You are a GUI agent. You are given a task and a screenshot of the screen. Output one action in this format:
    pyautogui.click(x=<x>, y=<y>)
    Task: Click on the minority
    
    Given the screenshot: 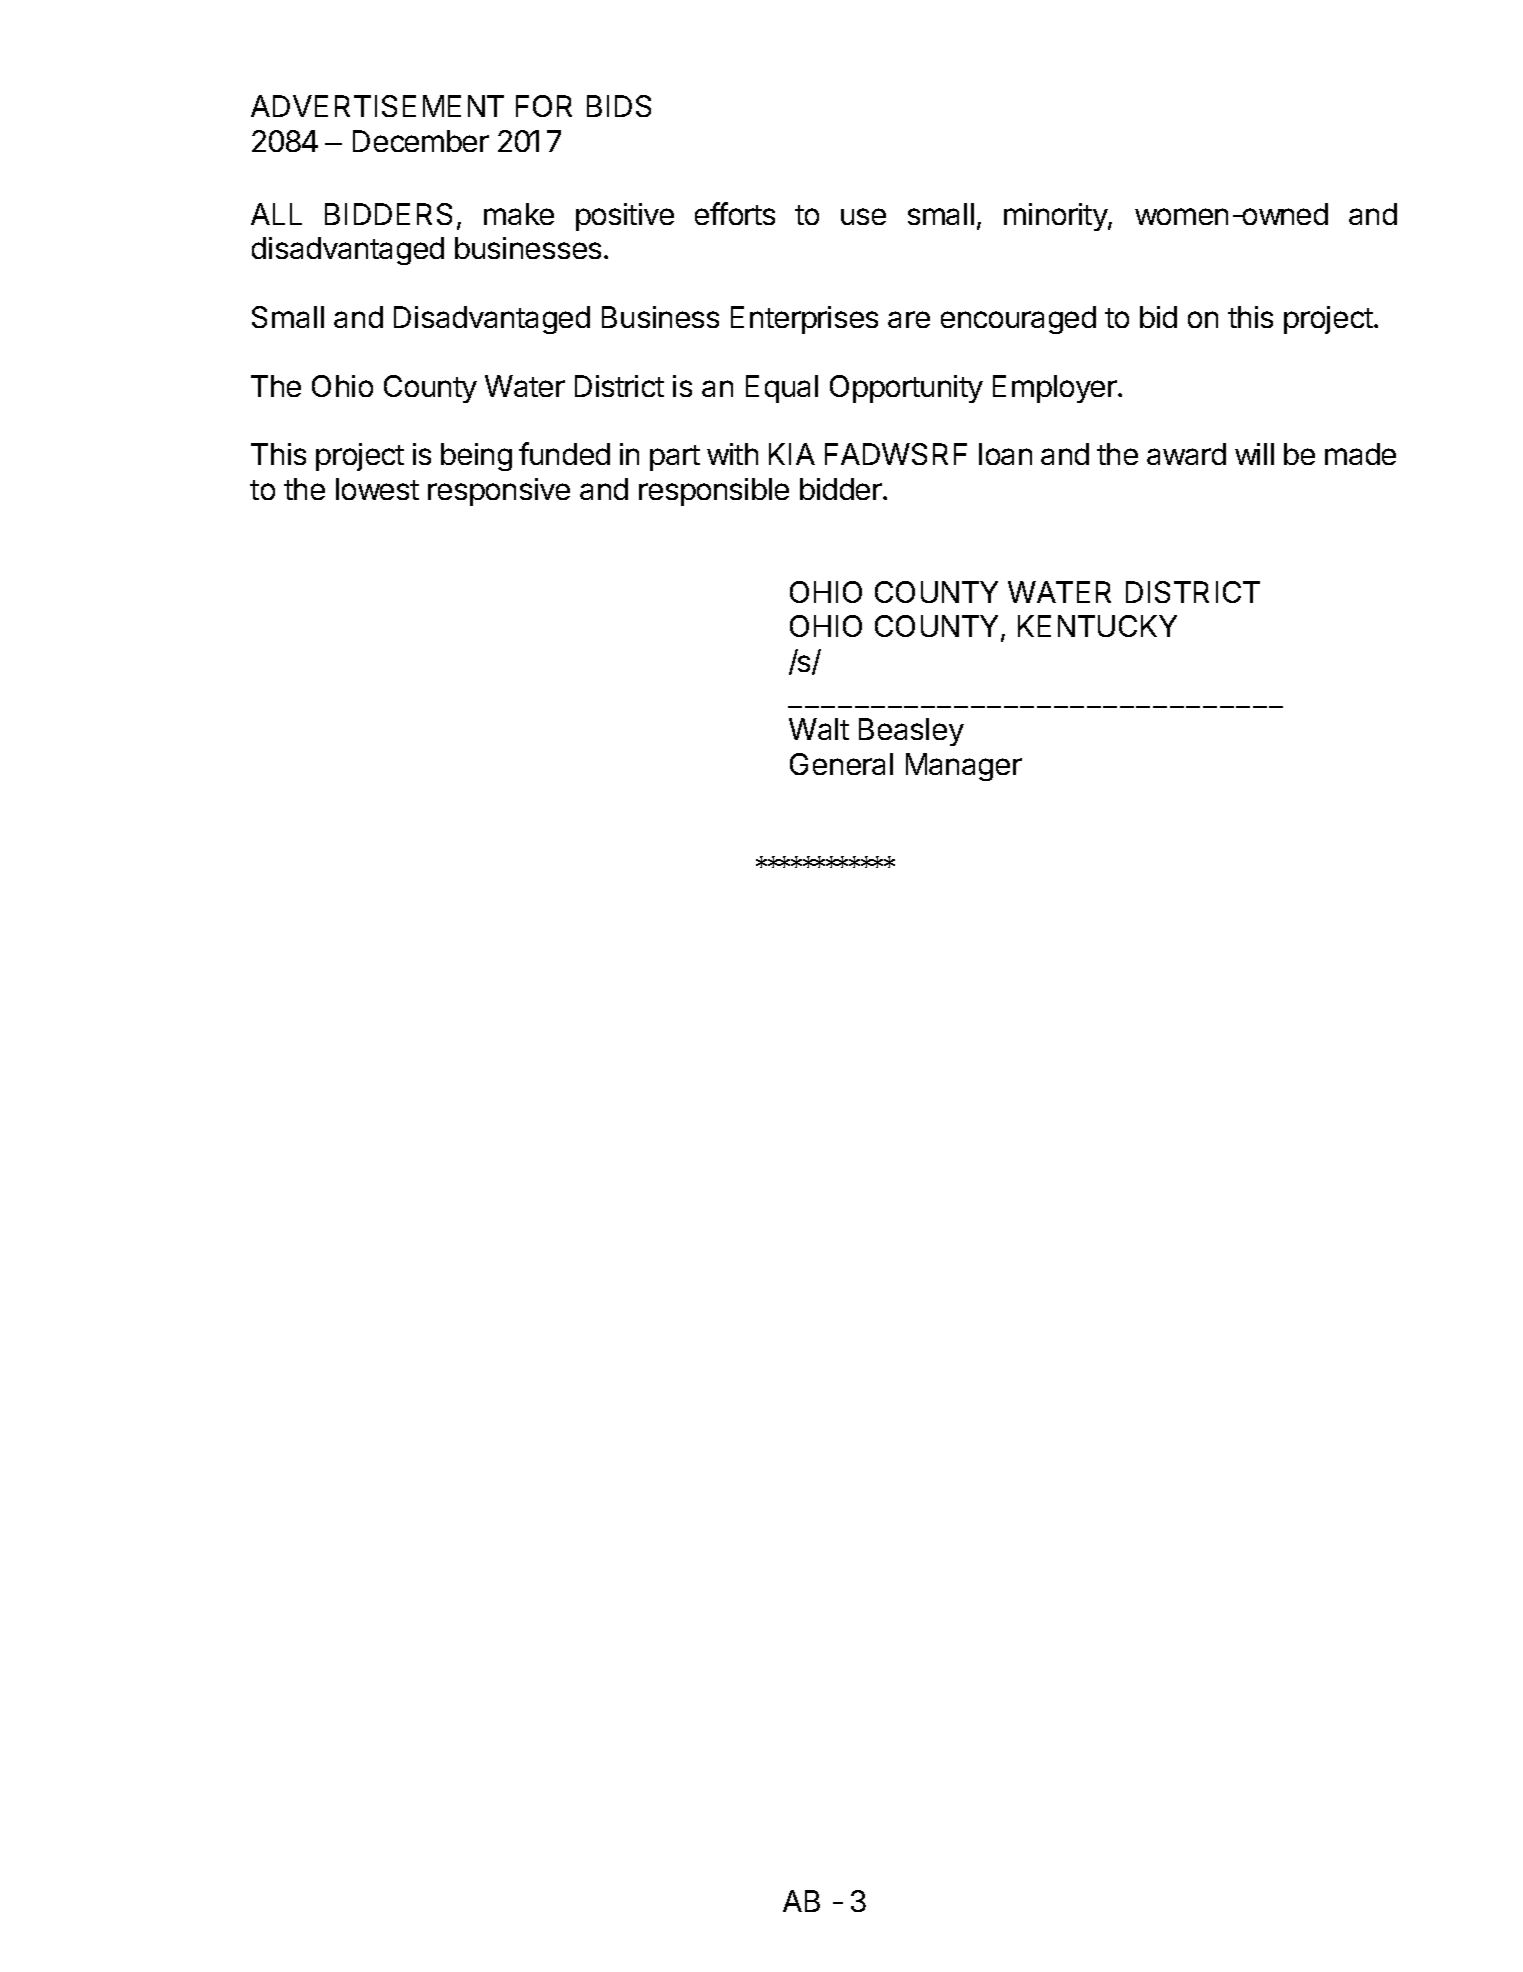 What is the action you would take?
    pyautogui.click(x=1056, y=217)
